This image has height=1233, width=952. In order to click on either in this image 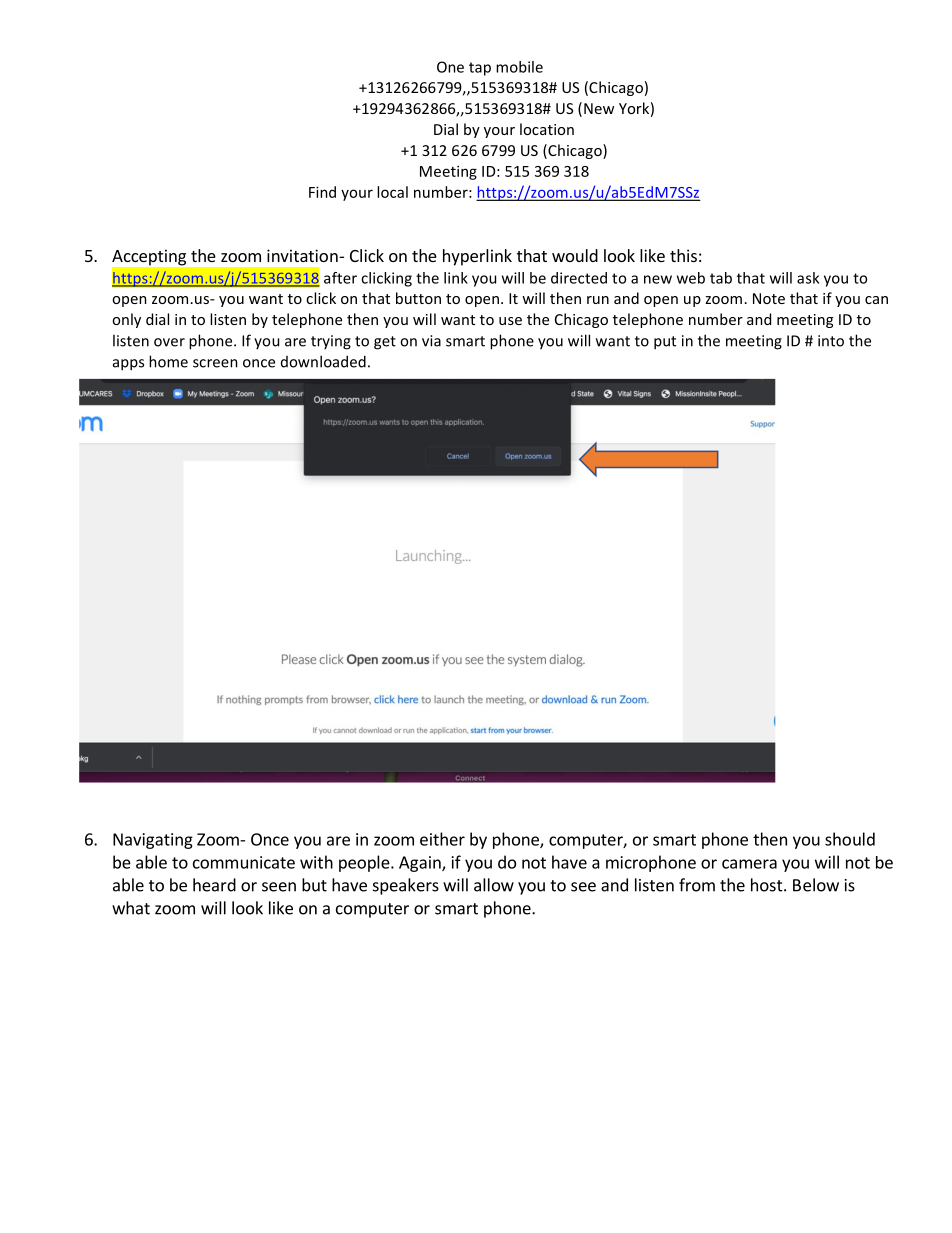, I will do `click(442, 839)`.
